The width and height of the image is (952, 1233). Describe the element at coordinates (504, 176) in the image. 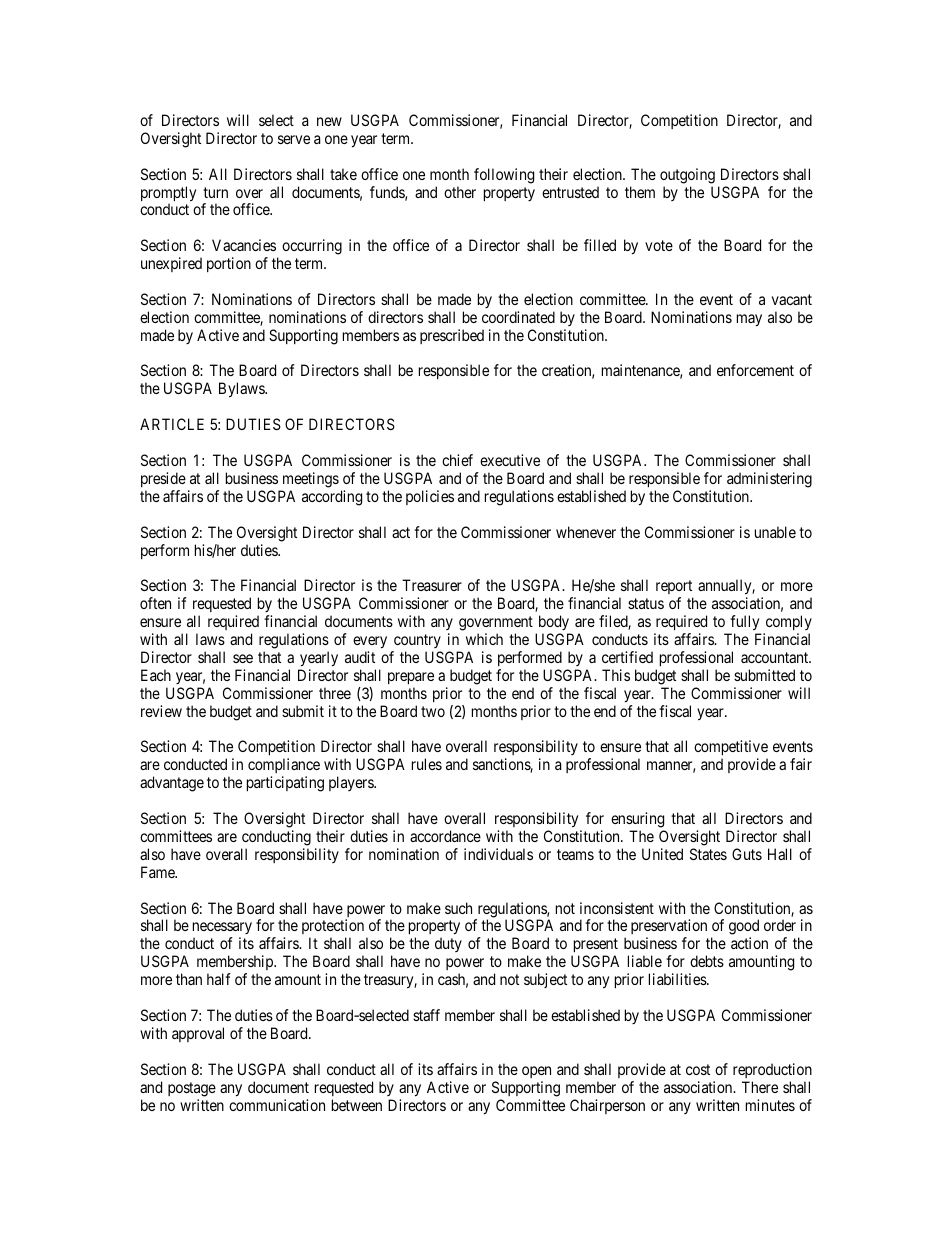

I see `following` at that location.
